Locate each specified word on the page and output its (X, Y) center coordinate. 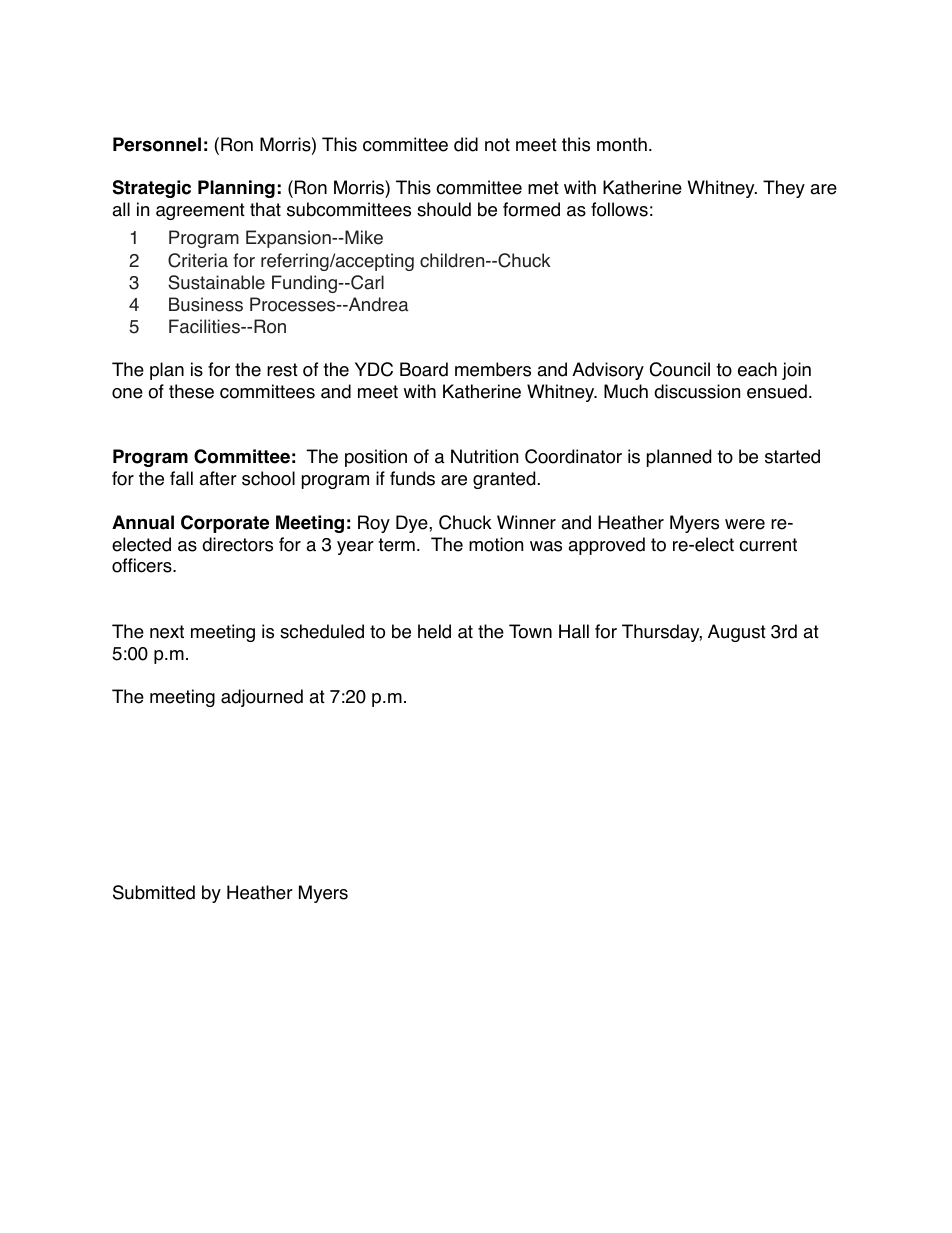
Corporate (225, 524)
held (434, 631)
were (745, 524)
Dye (413, 524)
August (737, 633)
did (466, 144)
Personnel (157, 144)
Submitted (154, 892)
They (784, 189)
